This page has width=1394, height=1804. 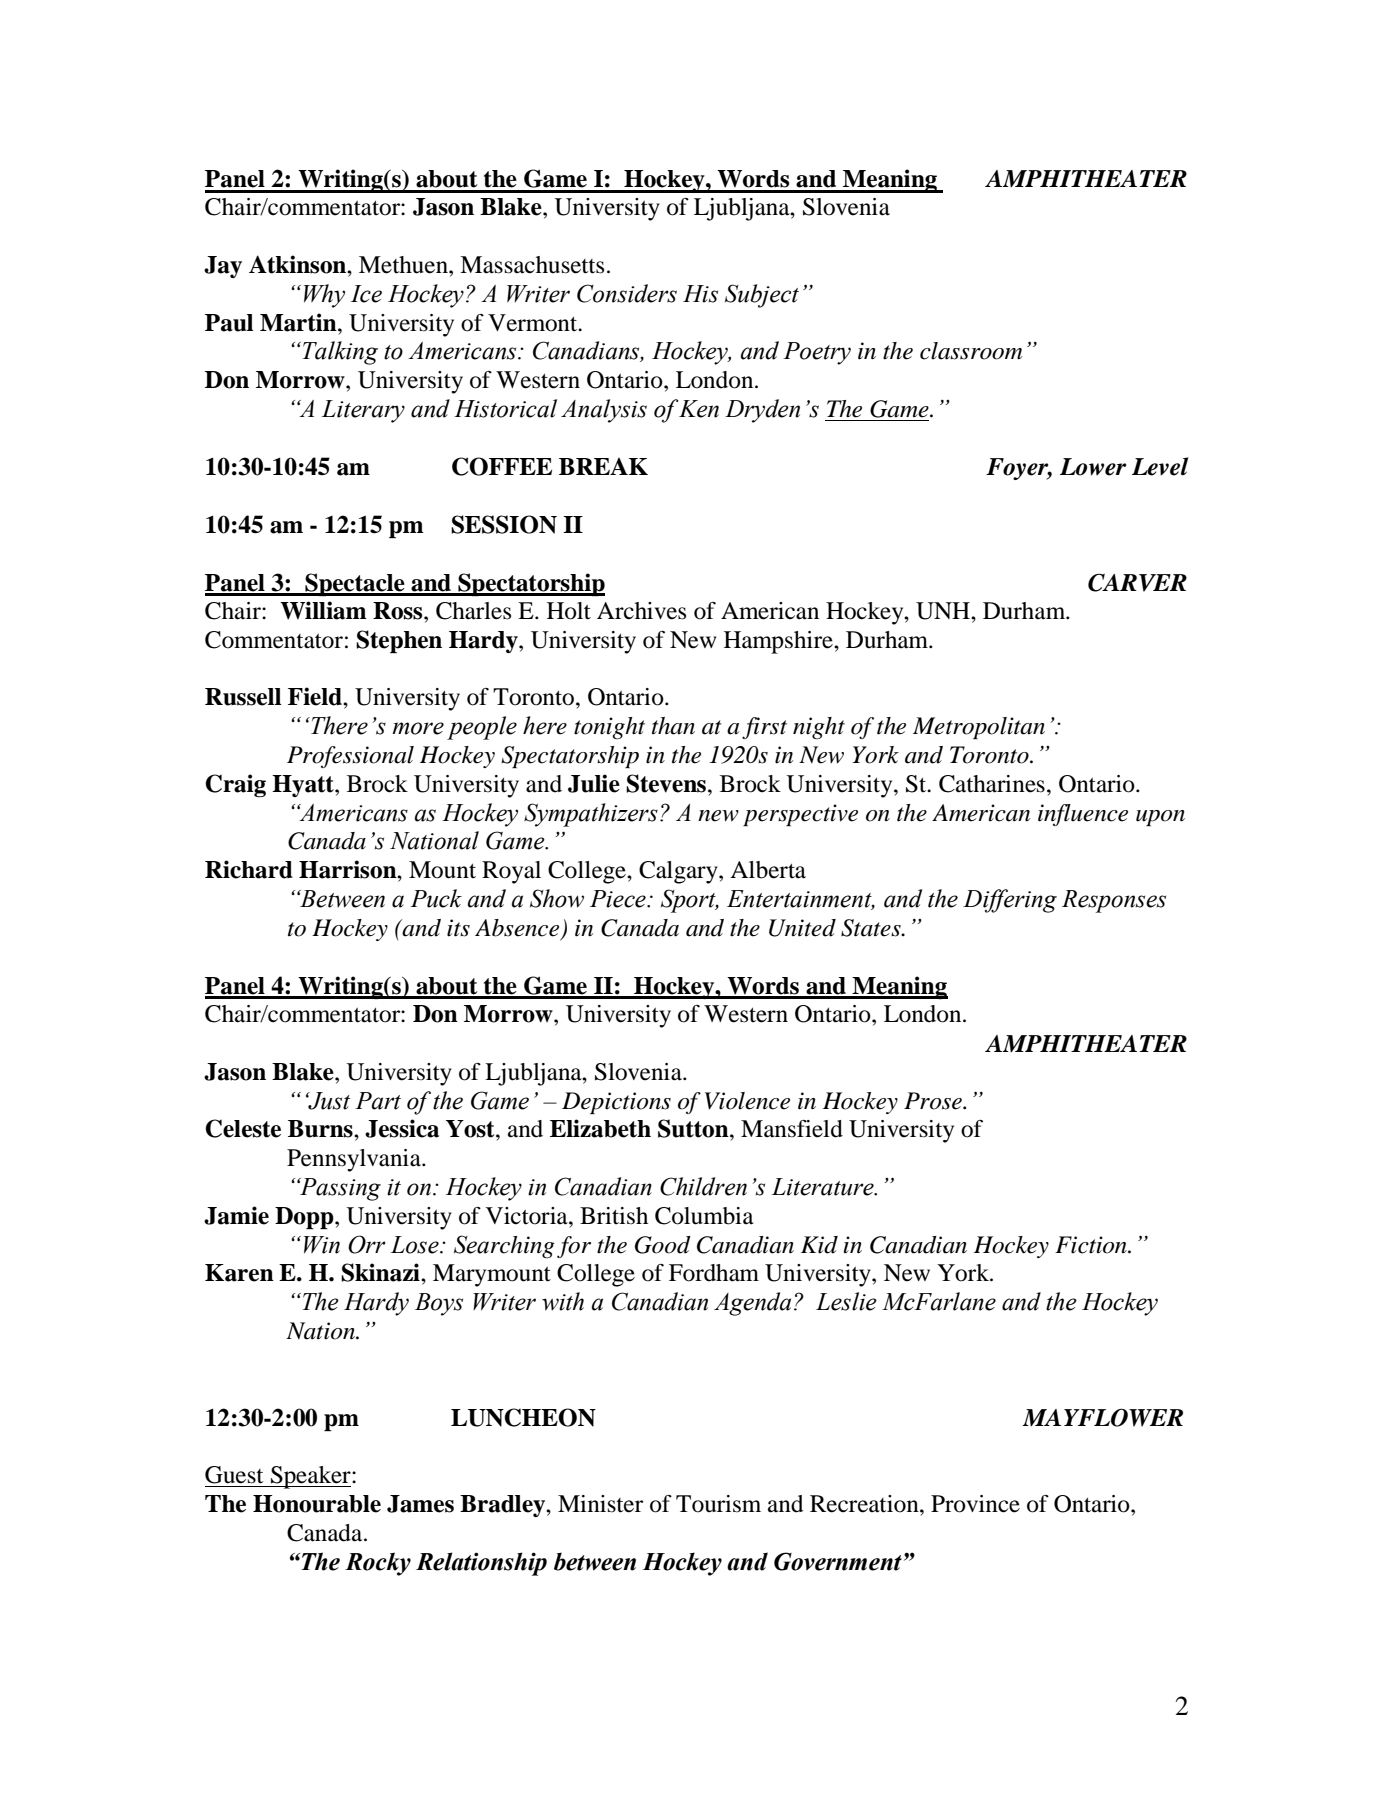 I want to click on Honourable, so click(x=317, y=1504).
